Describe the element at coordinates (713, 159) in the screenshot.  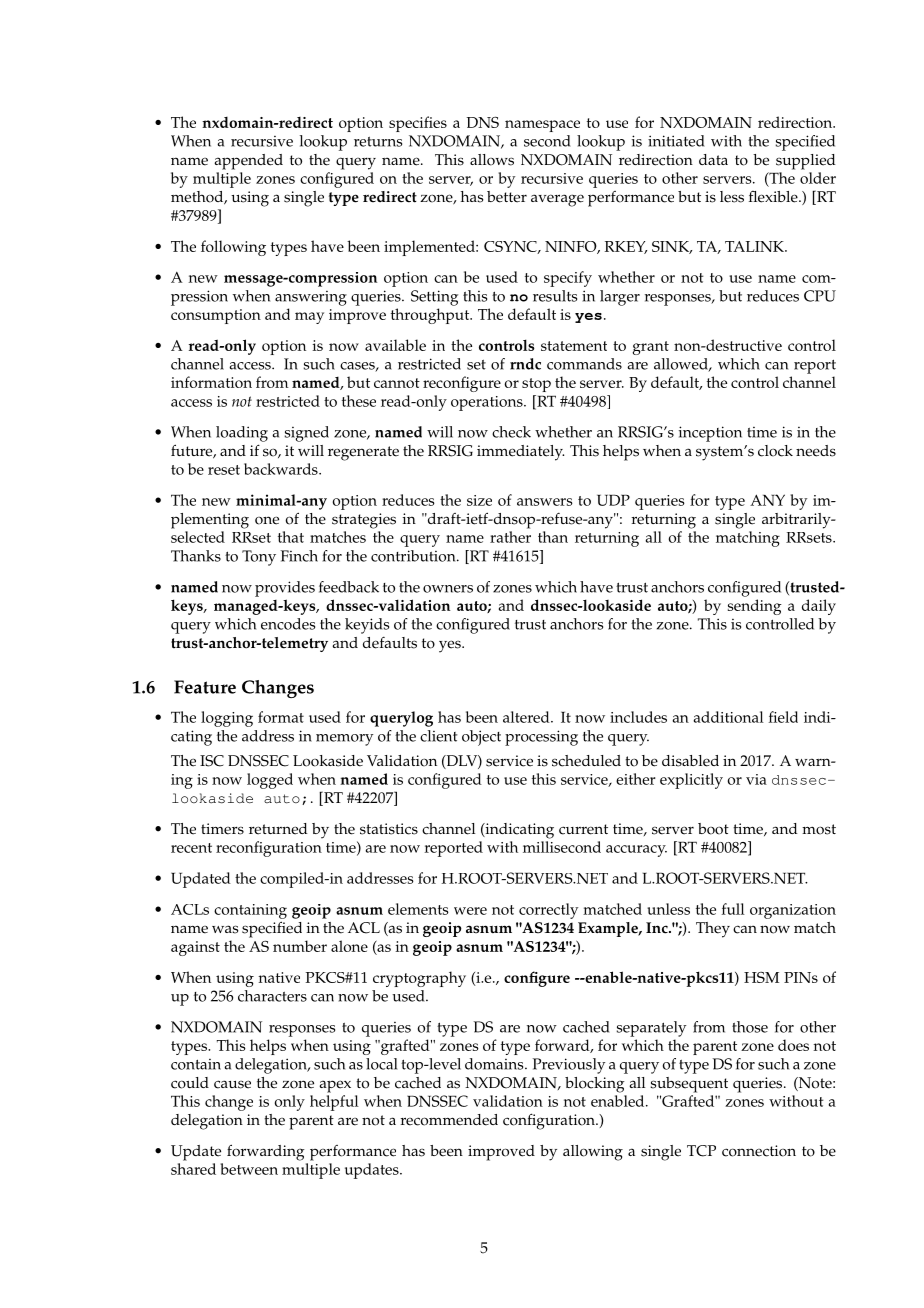
I see `data` at that location.
